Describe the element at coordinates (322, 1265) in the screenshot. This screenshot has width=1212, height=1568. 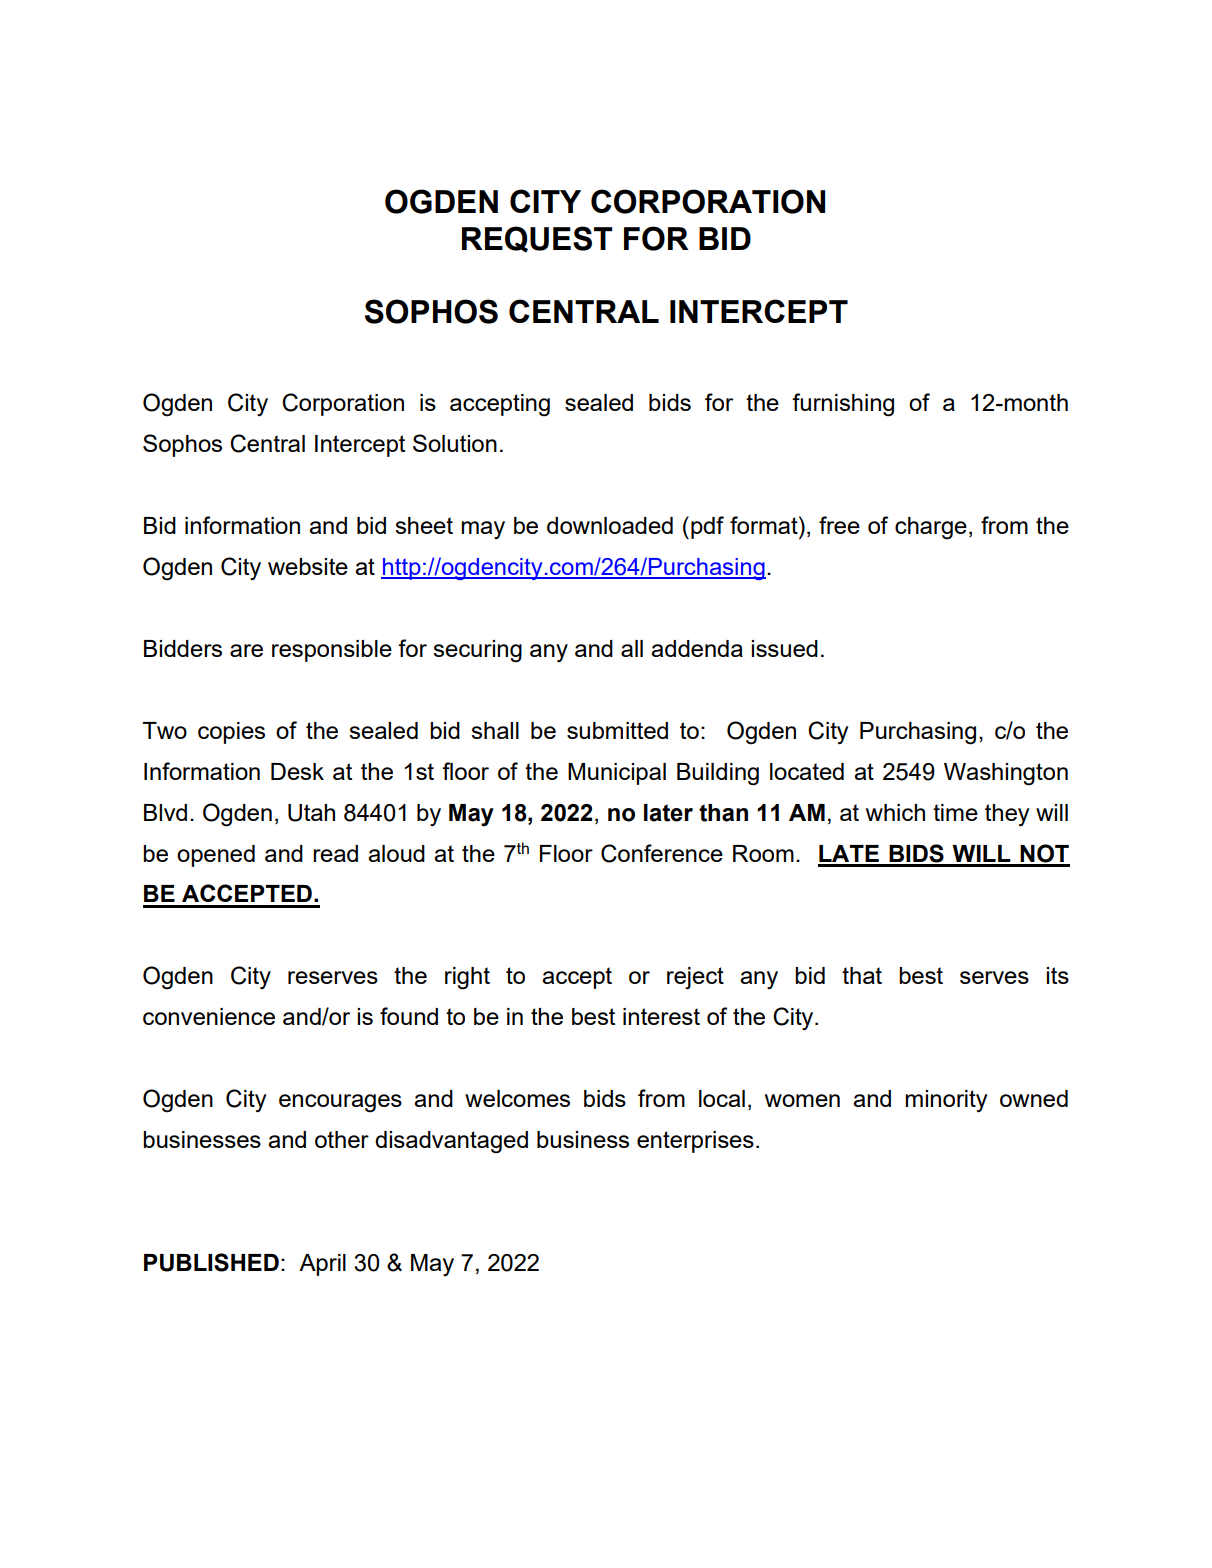
I see `April` at that location.
